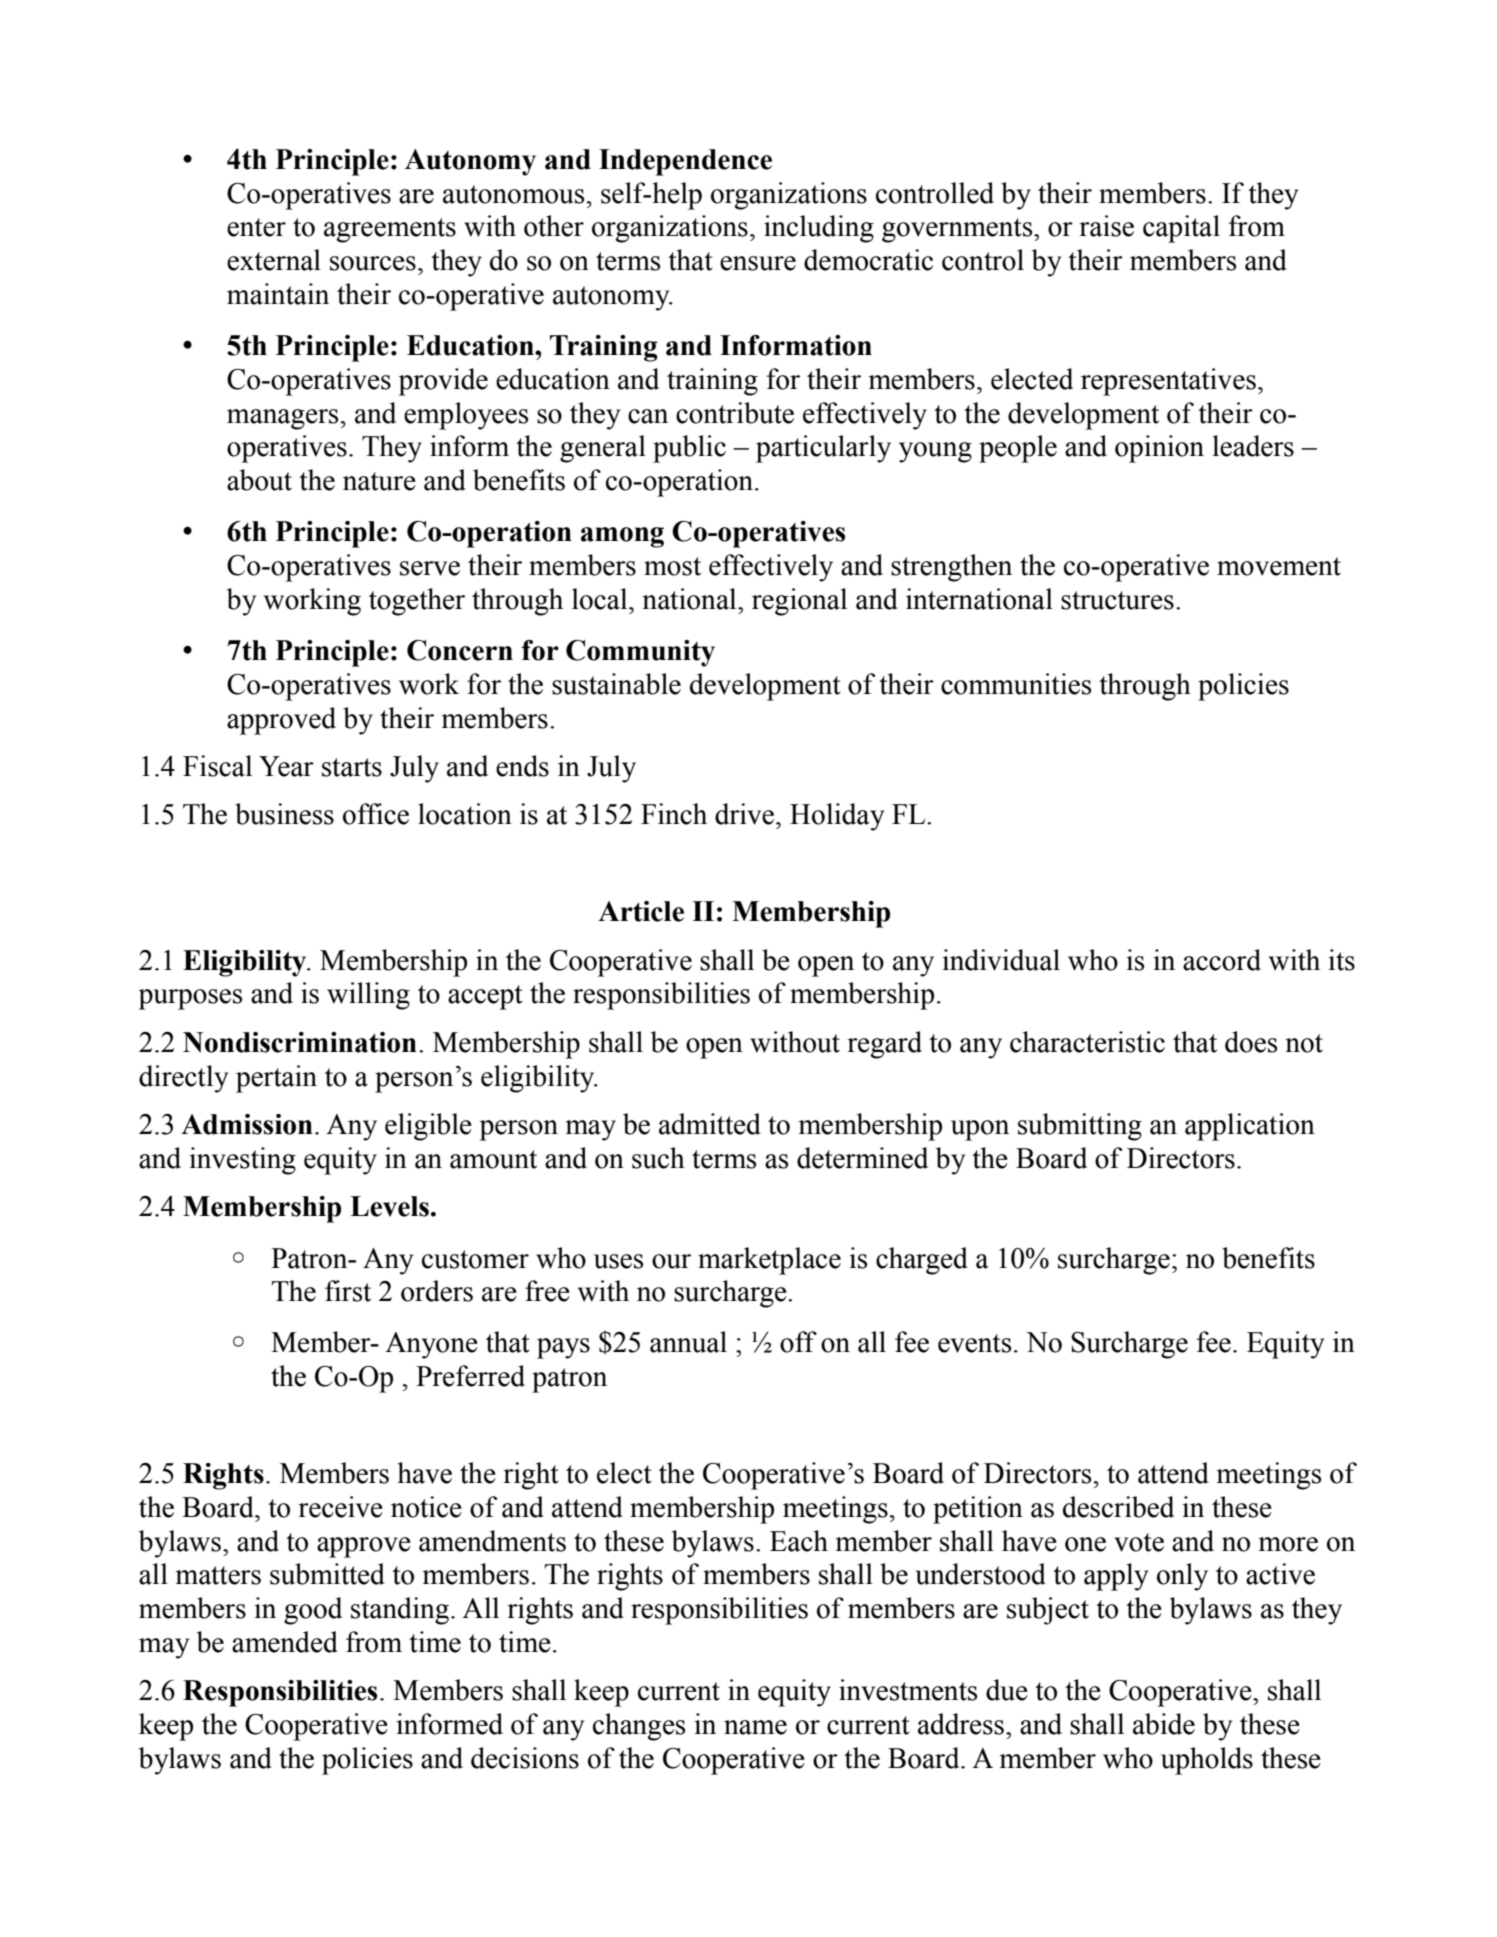  Describe the element at coordinates (974, 1343) in the image. I see `events` at that location.
